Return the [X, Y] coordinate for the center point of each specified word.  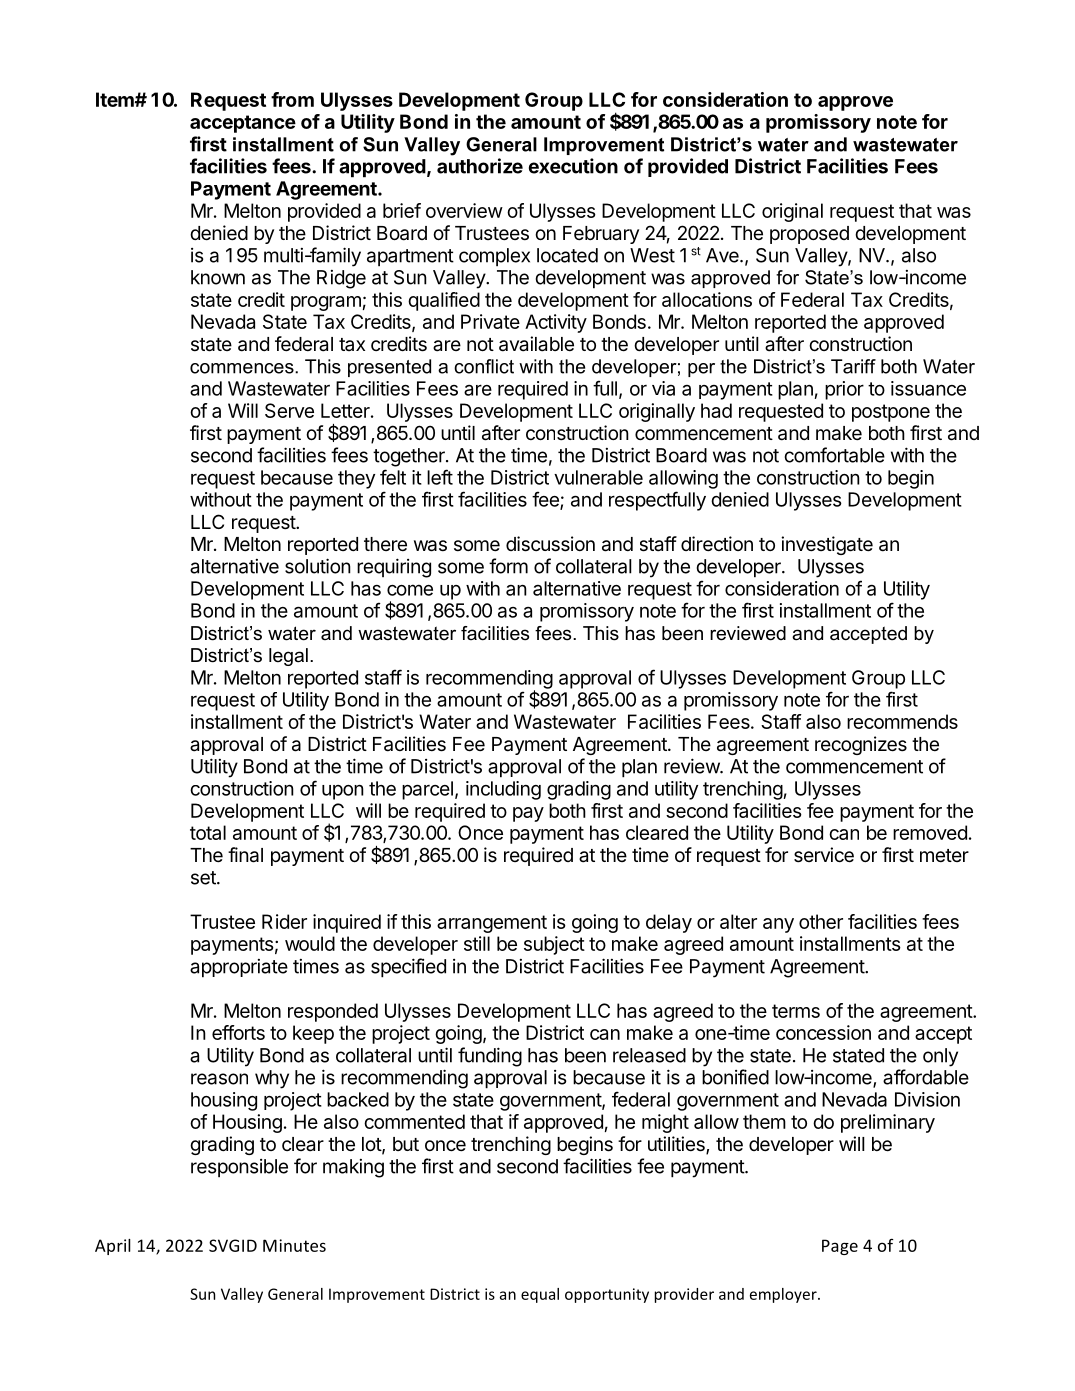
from [292, 99]
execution [573, 166]
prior [844, 390]
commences [243, 368]
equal [540, 1295]
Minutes [294, 1245]
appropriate [239, 968]
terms [796, 1011]
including [503, 790]
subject [554, 945]
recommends [902, 721]
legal [288, 657]
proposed [809, 235]
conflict [484, 366]
